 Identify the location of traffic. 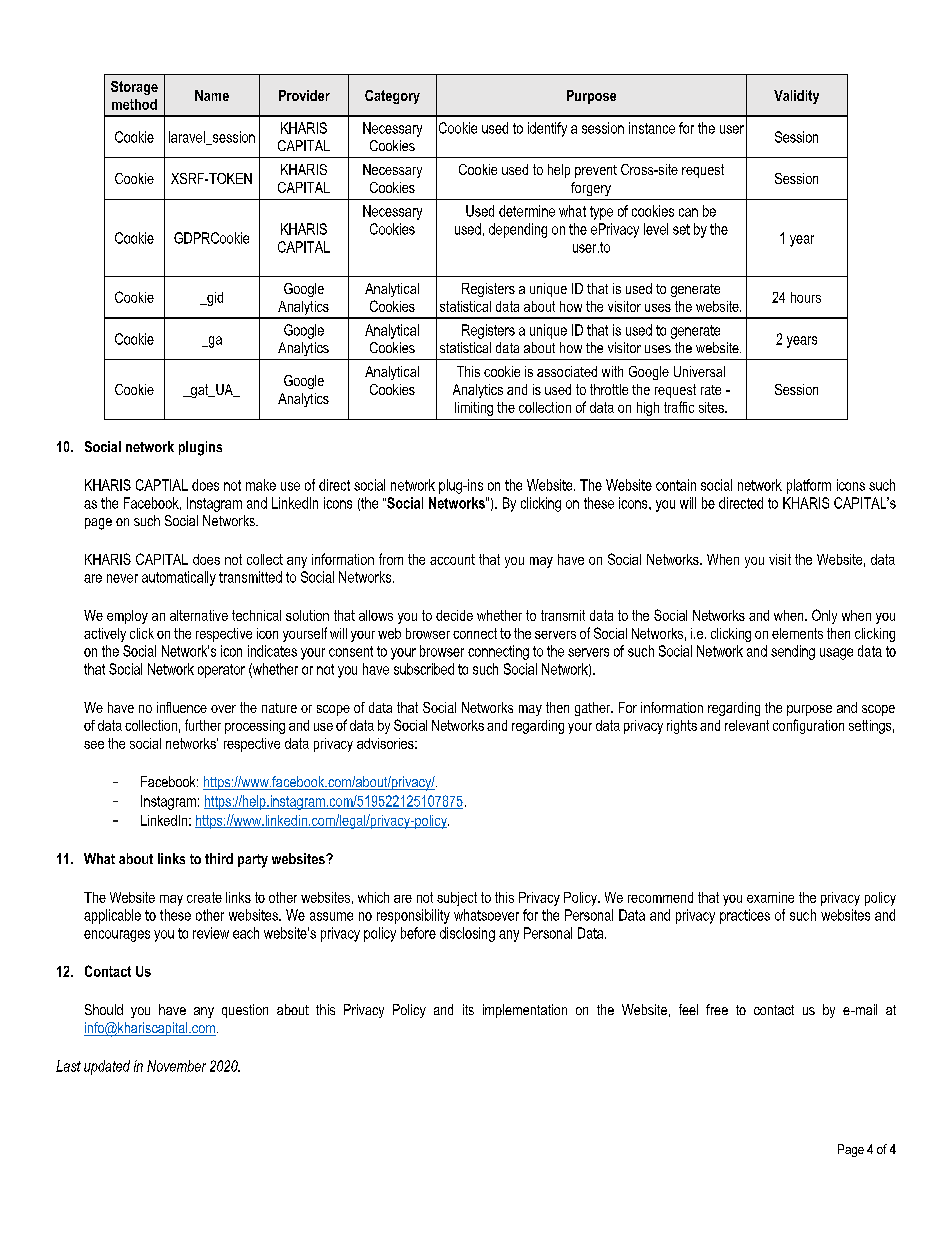
(679, 407).
